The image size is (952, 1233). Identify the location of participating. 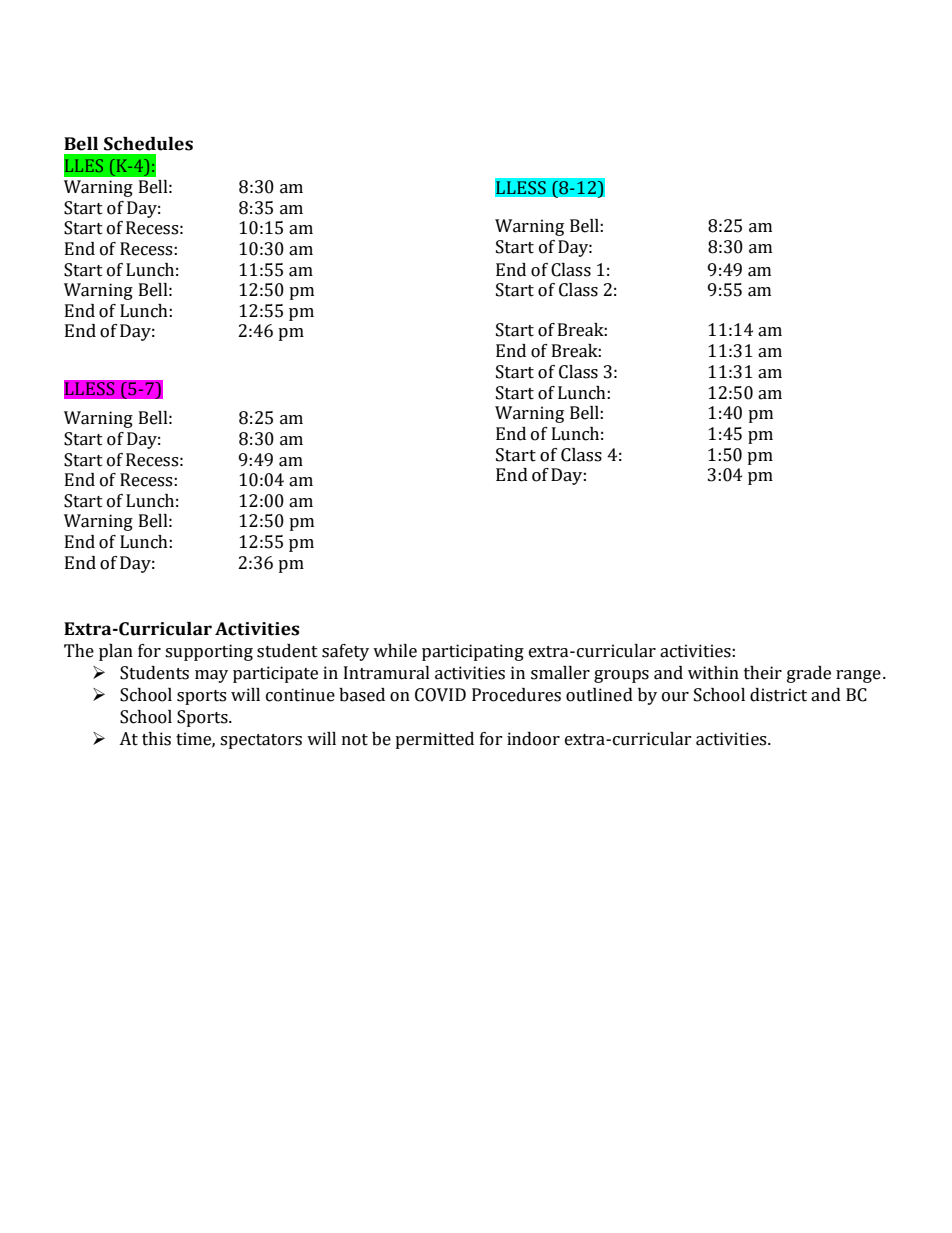
(473, 652).
